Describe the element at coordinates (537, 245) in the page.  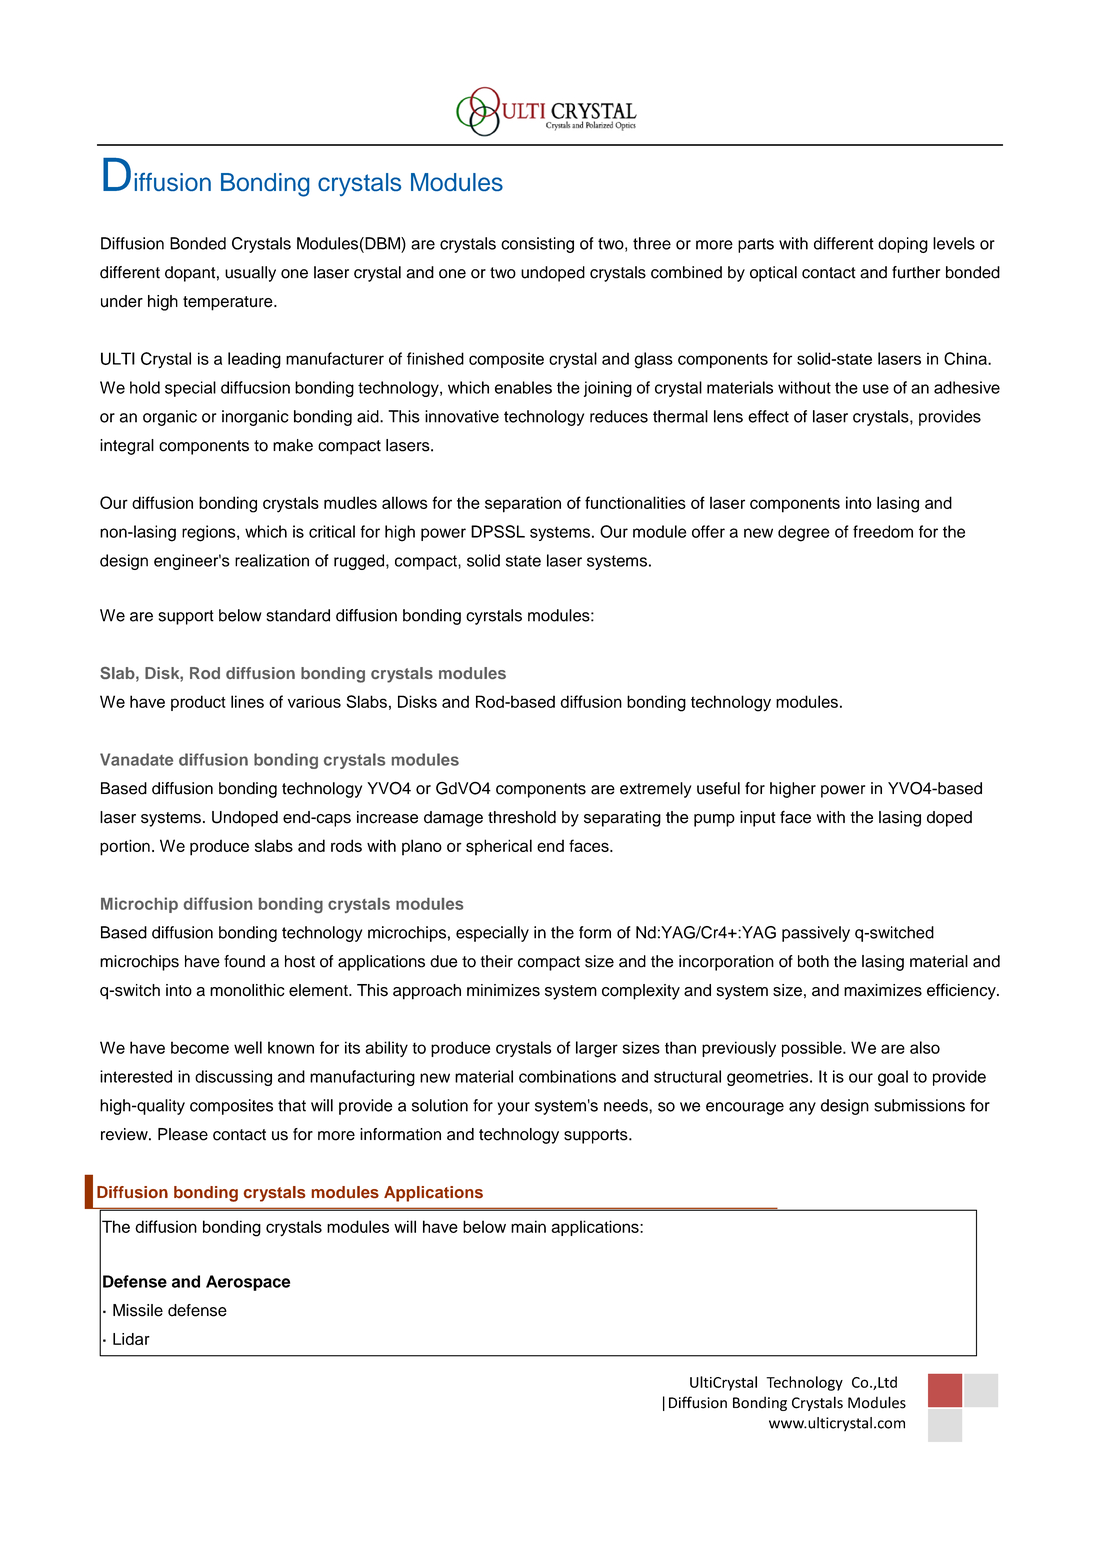
I see `consisting` at that location.
